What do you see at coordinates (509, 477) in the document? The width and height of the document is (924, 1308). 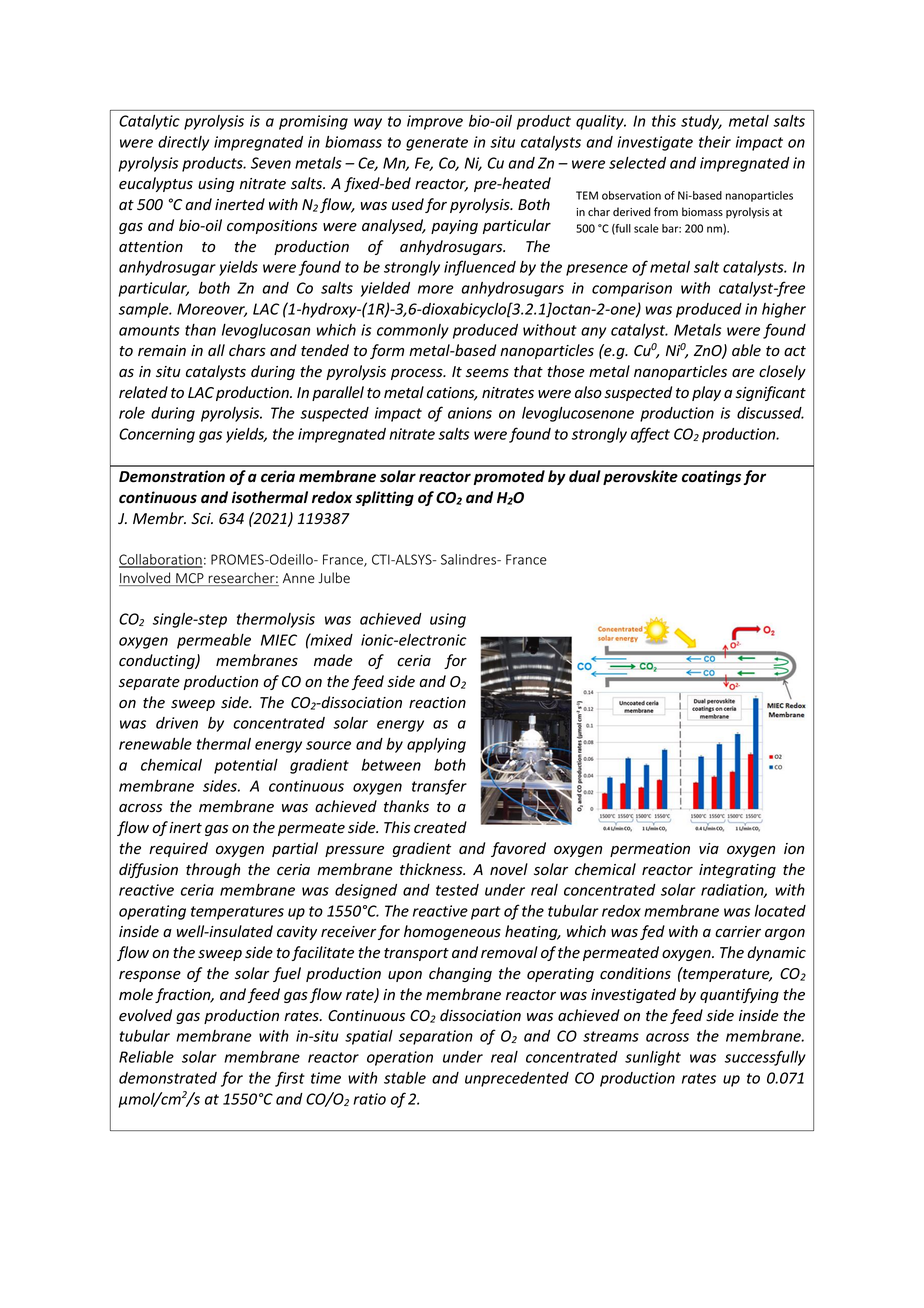 I see `promoted` at bounding box center [509, 477].
